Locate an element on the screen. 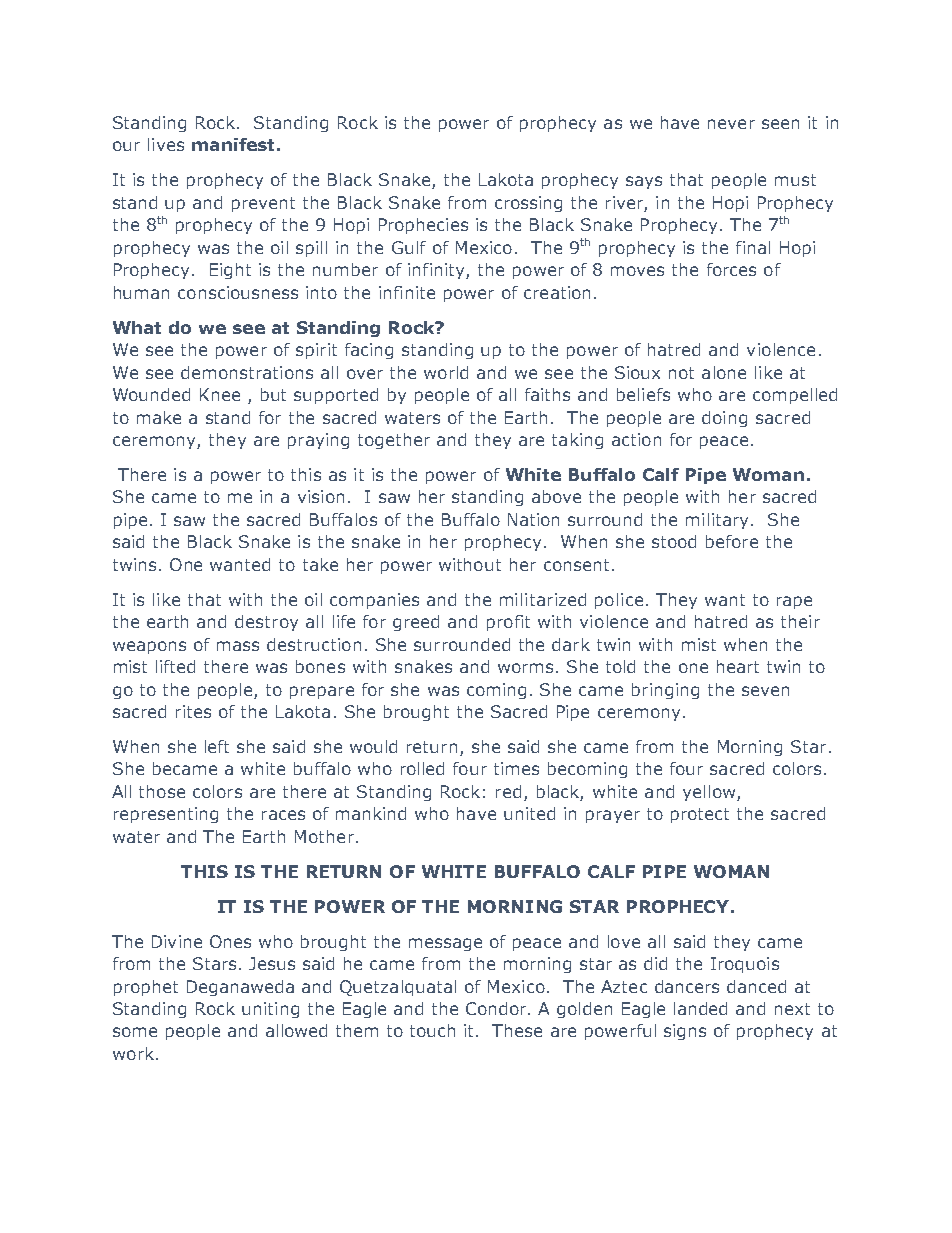 The image size is (952, 1233). rolled is located at coordinates (422, 768).
